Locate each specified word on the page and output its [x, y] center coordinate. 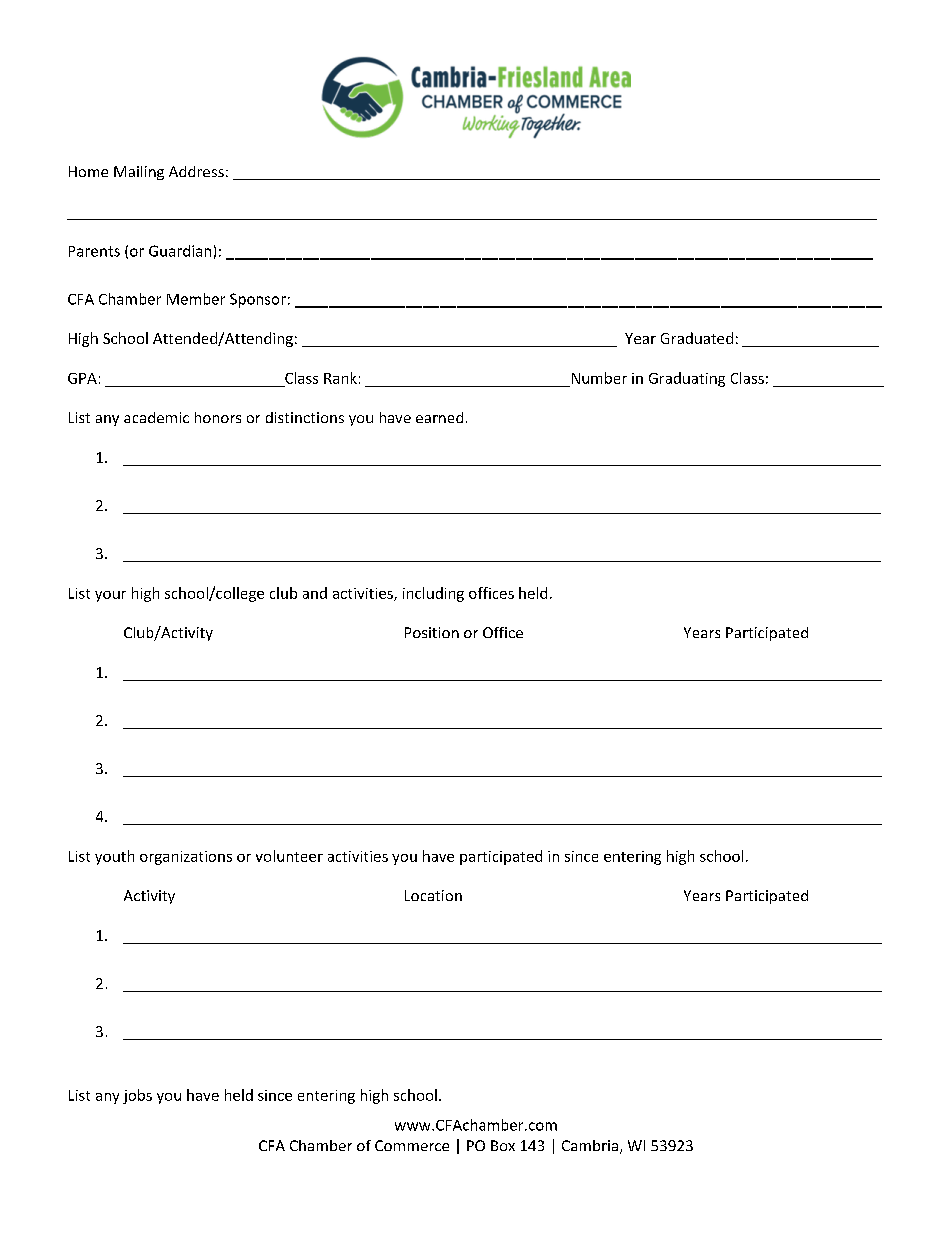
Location [433, 895]
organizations [186, 858]
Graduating [687, 379]
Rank [340, 378]
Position [432, 632]
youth [114, 857]
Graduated [697, 338]
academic [156, 417]
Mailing [139, 173]
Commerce [412, 1145]
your [110, 596]
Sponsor [258, 300]
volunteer [289, 856]
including [433, 594]
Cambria [590, 1145]
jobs [137, 1096]
